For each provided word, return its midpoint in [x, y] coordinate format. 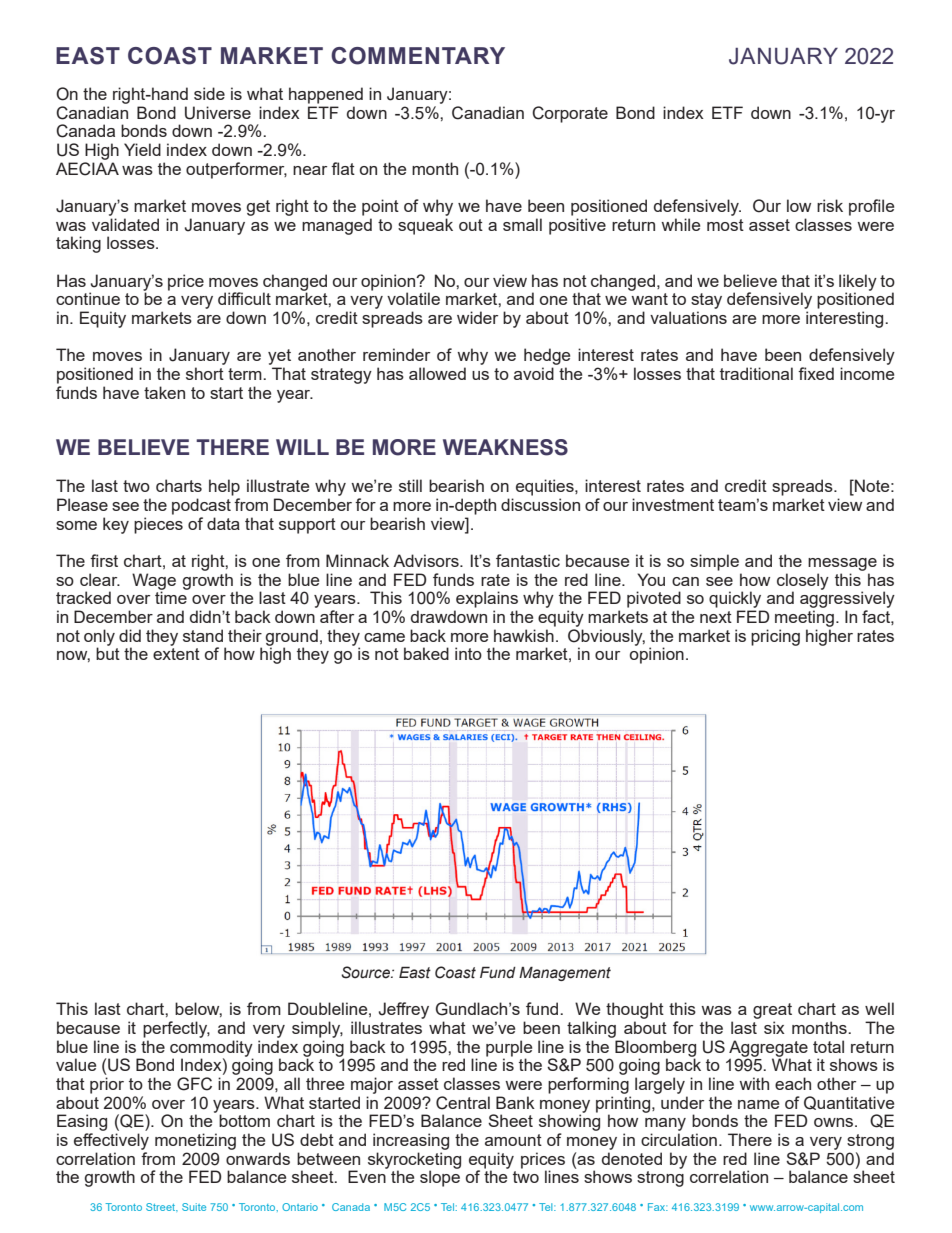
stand [203, 635]
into [468, 653]
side [209, 93]
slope [440, 1178]
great [772, 1011]
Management [565, 974]
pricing [775, 637]
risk [830, 205]
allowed [437, 373]
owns [835, 1122]
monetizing [195, 1141]
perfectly [176, 1029]
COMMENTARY [418, 56]
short [205, 373]
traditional [756, 373]
